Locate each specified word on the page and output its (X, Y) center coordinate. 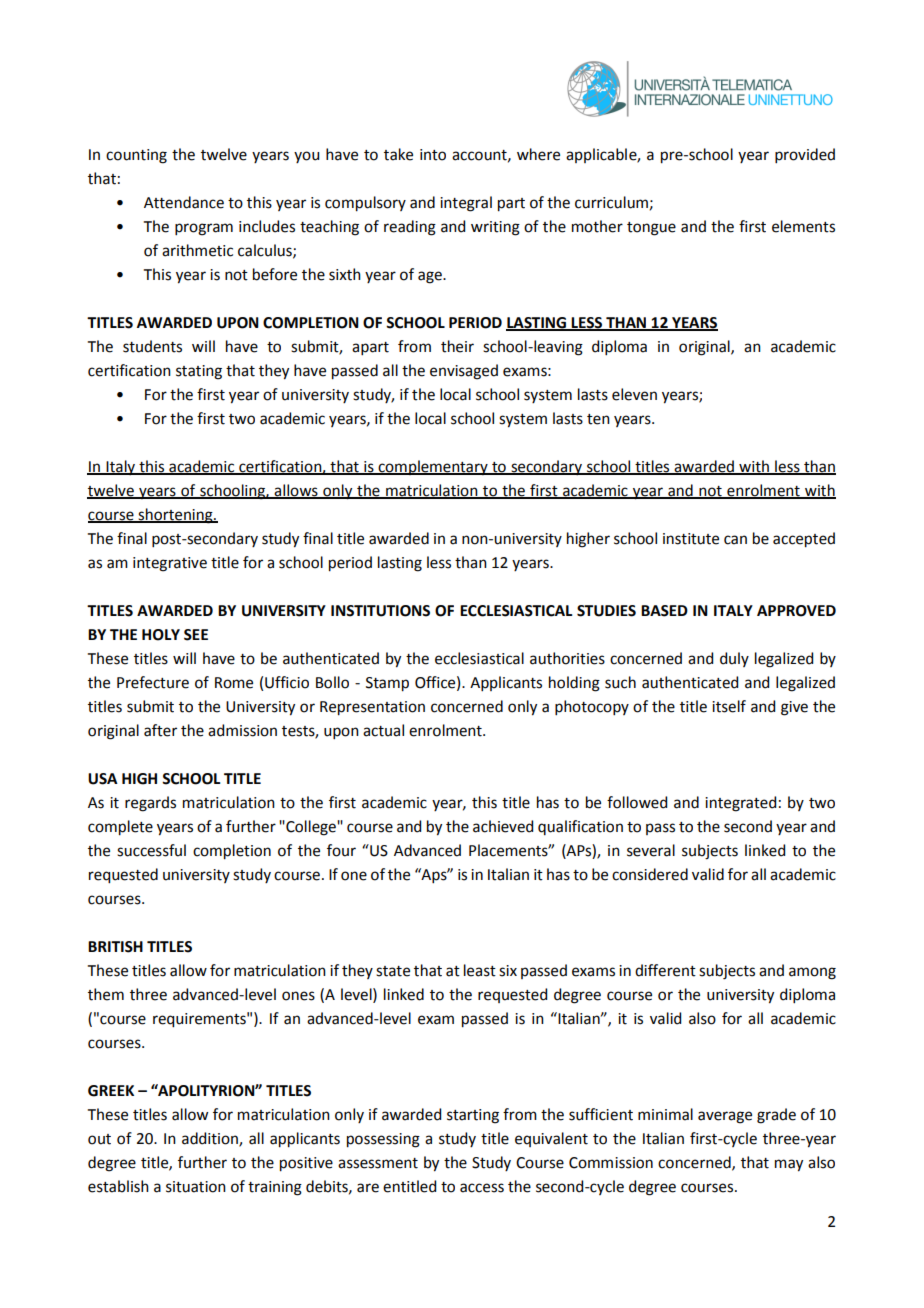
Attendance (184, 202)
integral (466, 204)
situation (196, 1187)
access (482, 1188)
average (725, 1117)
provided (805, 155)
